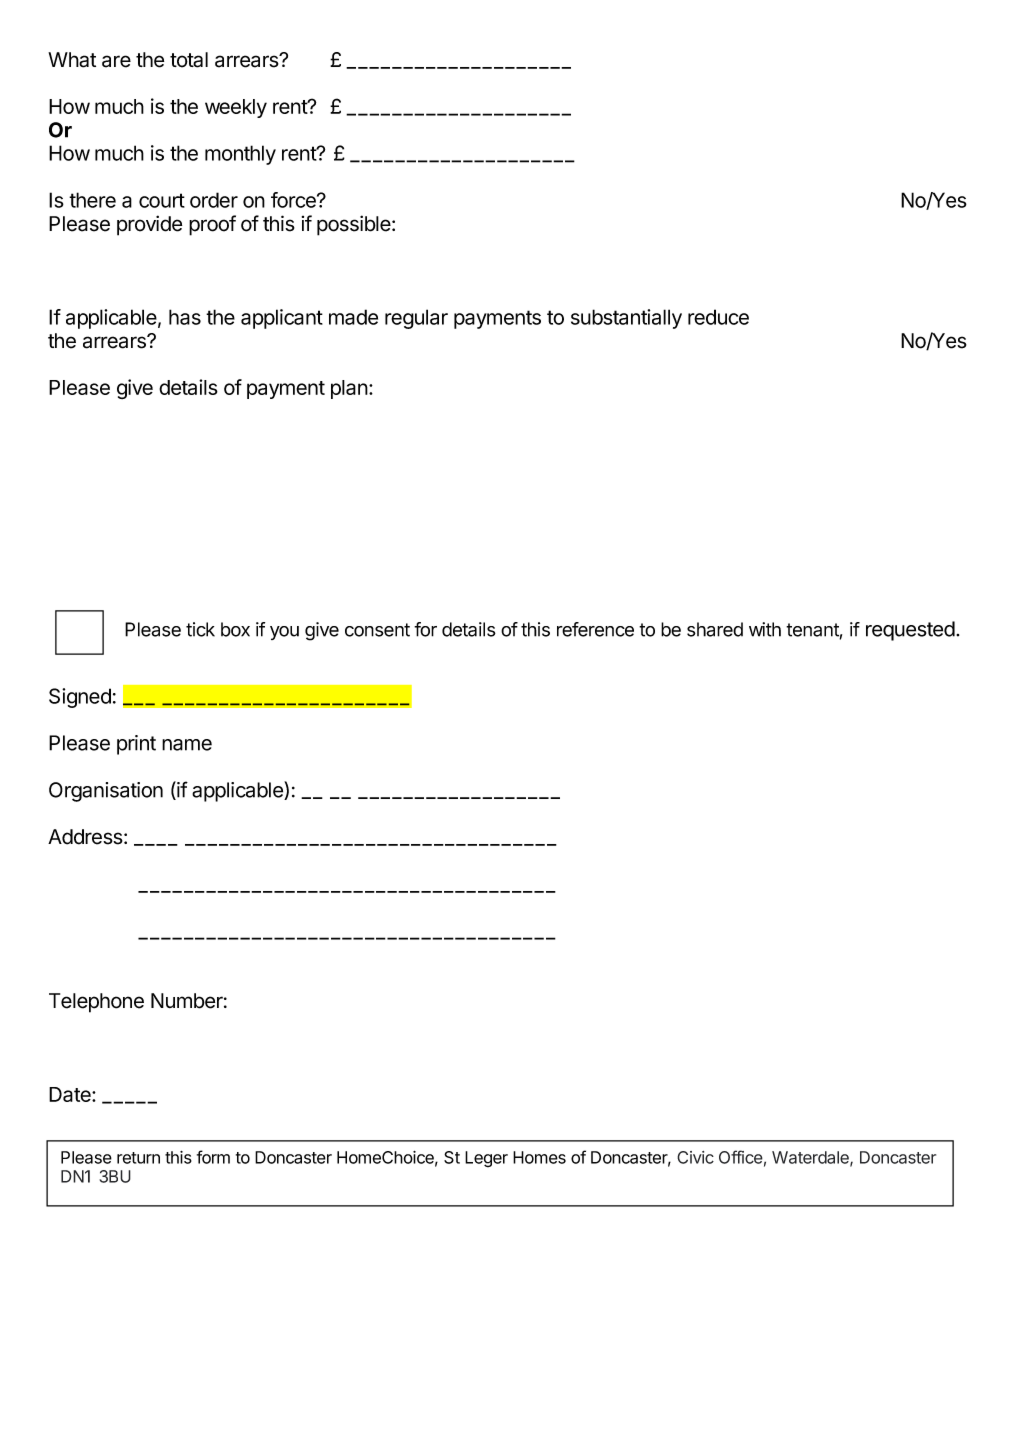 The height and width of the document is (1429, 1010). What do you see at coordinates (741, 1157) in the document?
I see `Office` at bounding box center [741, 1157].
